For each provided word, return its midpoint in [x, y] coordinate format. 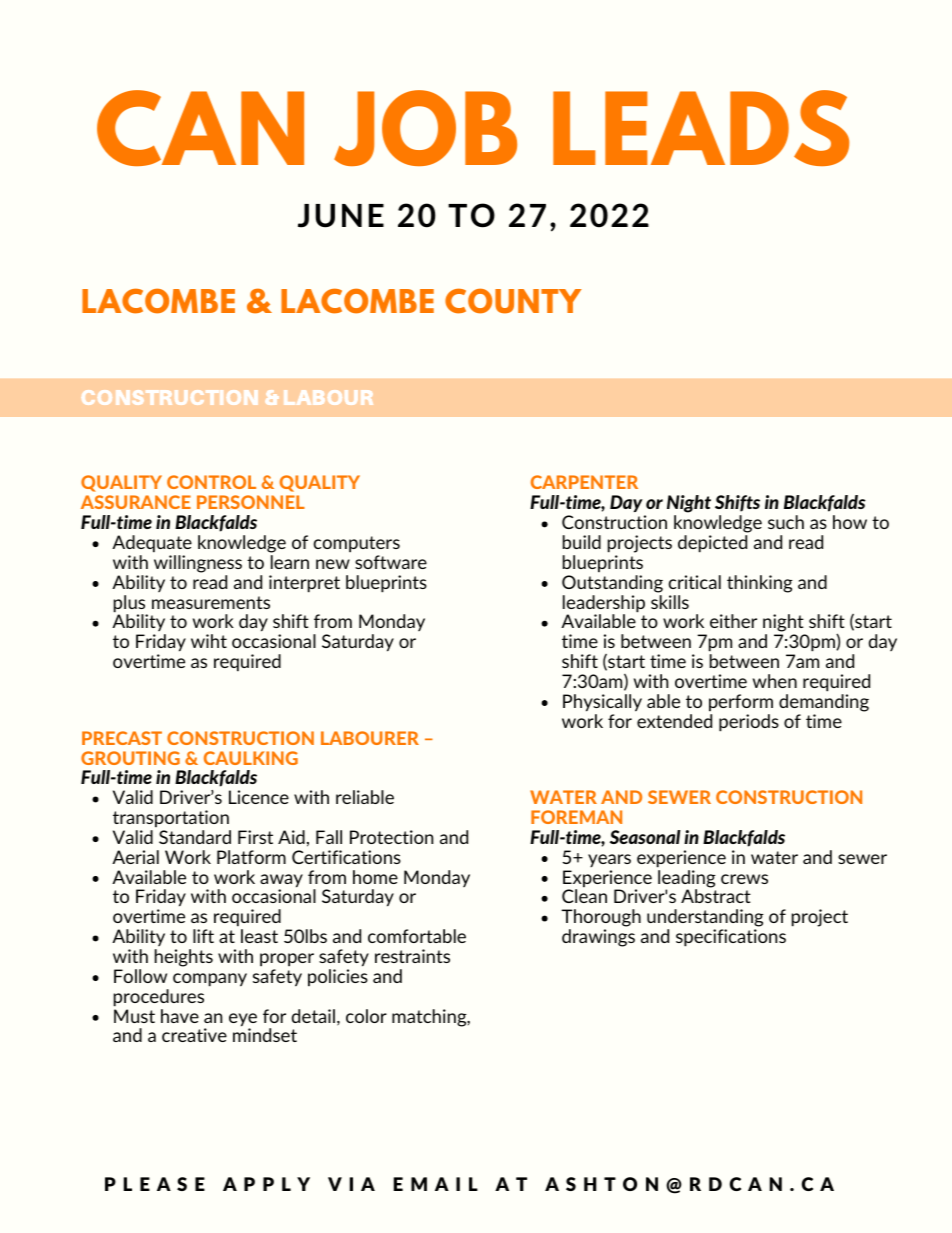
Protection [391, 837]
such [786, 522]
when [775, 681]
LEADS [701, 128]
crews [744, 879]
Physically [602, 703]
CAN [200, 128]
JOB [425, 128]
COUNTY [513, 301]
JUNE [341, 216]
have [180, 1016]
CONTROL [211, 482]
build [582, 542]
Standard [195, 837]
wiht [209, 641]
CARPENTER [584, 482]
